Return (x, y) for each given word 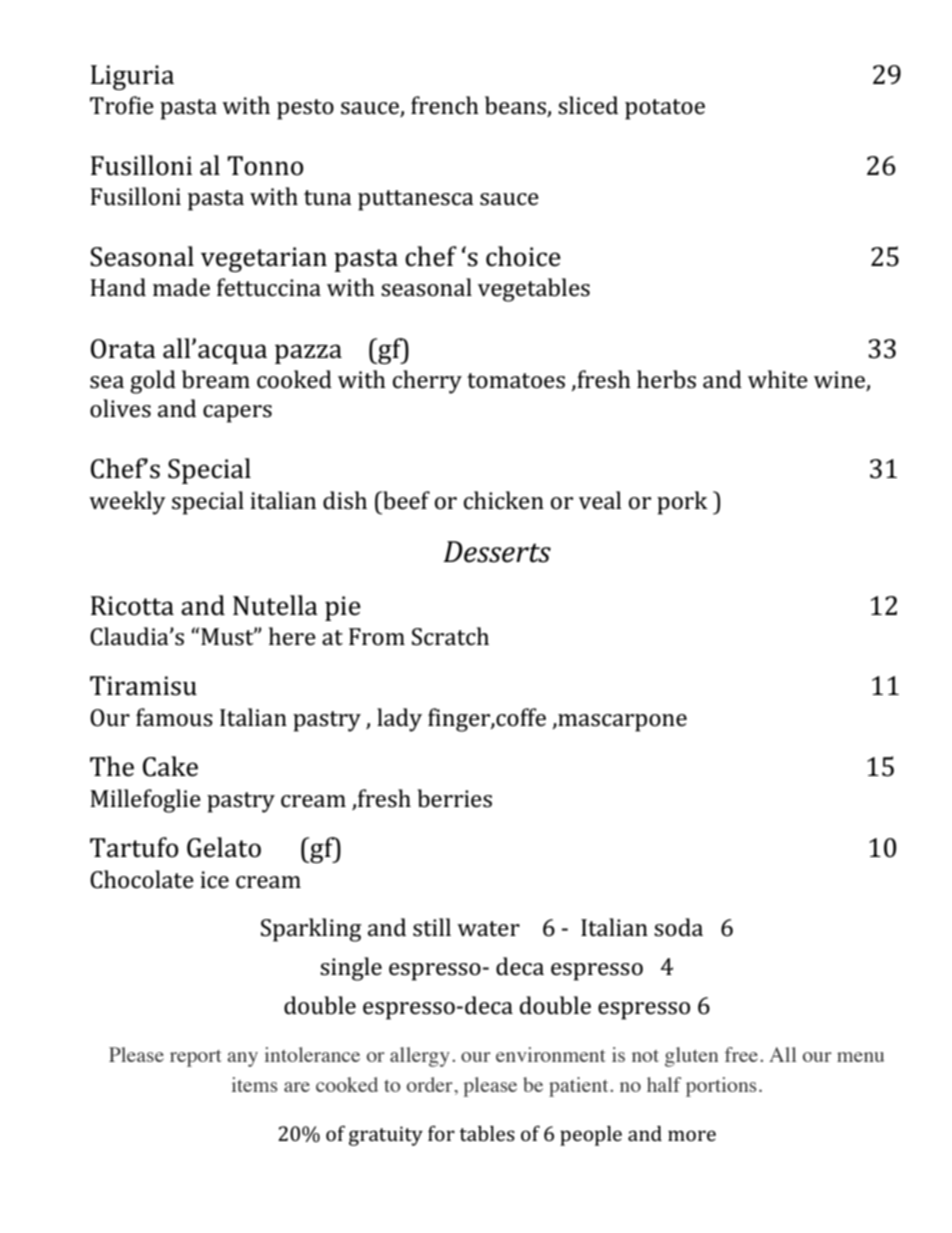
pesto (305, 109)
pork (682, 503)
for (441, 1133)
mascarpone (621, 723)
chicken (504, 500)
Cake (170, 766)
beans (516, 106)
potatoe (665, 109)
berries (455, 798)
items (254, 1084)
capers (237, 414)
